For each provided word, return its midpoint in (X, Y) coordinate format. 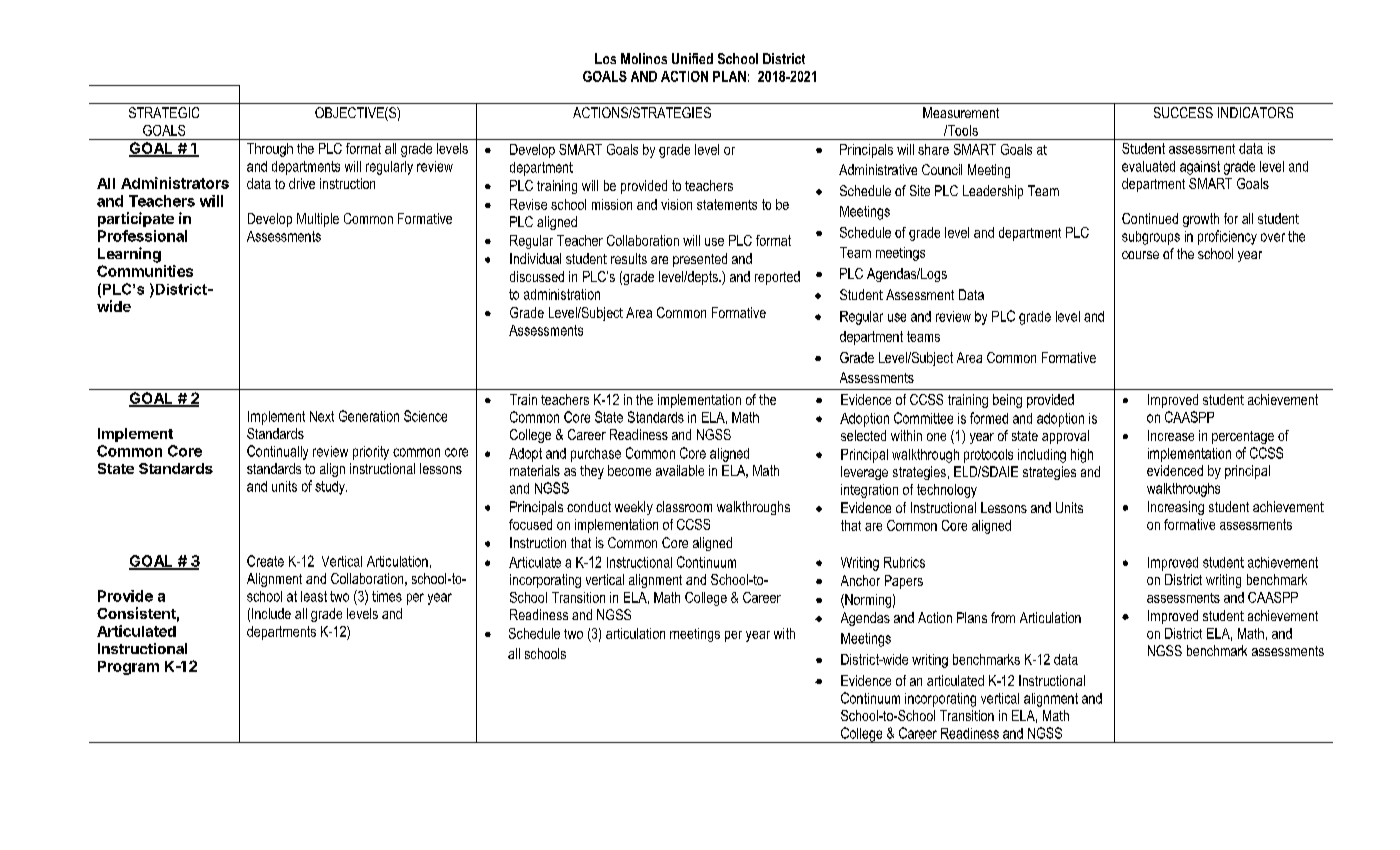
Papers (904, 582)
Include (271, 613)
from (1003, 617)
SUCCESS (1183, 112)
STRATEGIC (164, 112)
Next (322, 416)
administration (562, 294)
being (1007, 401)
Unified (692, 58)
